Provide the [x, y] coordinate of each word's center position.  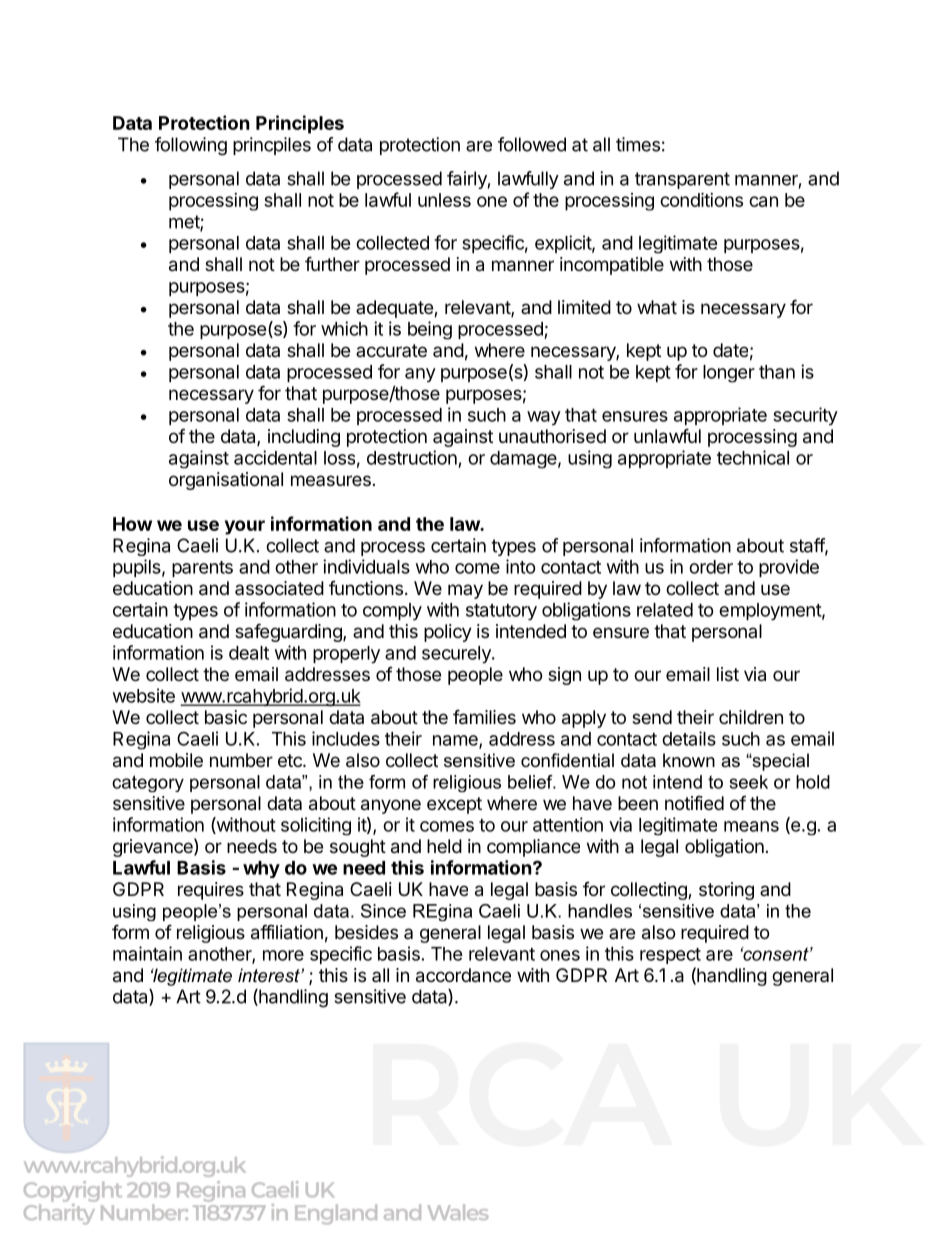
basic [226, 717]
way [544, 418]
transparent [682, 180]
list [728, 674]
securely [457, 654]
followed [532, 144]
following [191, 146]
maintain [147, 953]
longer [729, 374]
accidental [275, 457]
